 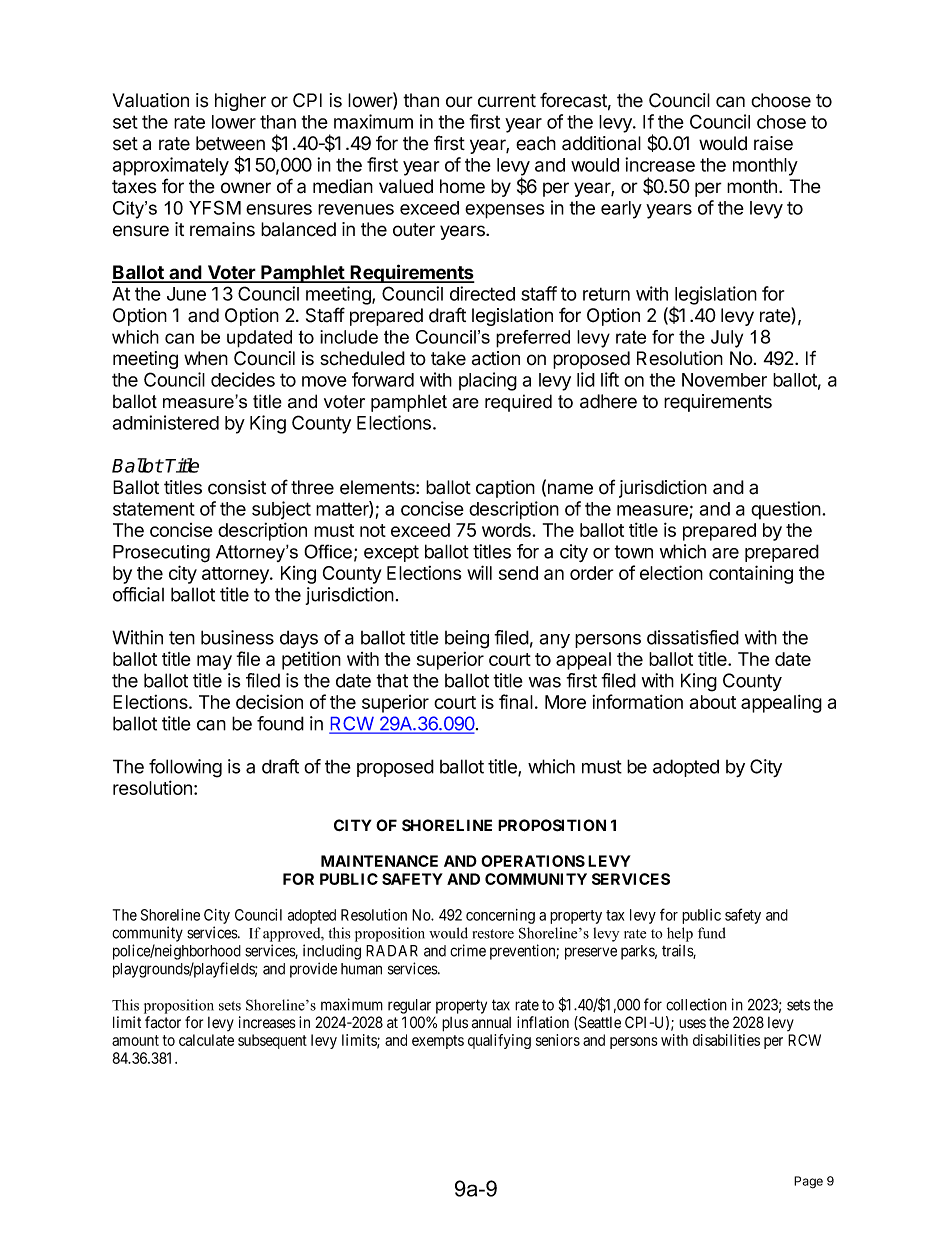 What do you see at coordinates (230, 143) in the image?
I see `between` at bounding box center [230, 143].
